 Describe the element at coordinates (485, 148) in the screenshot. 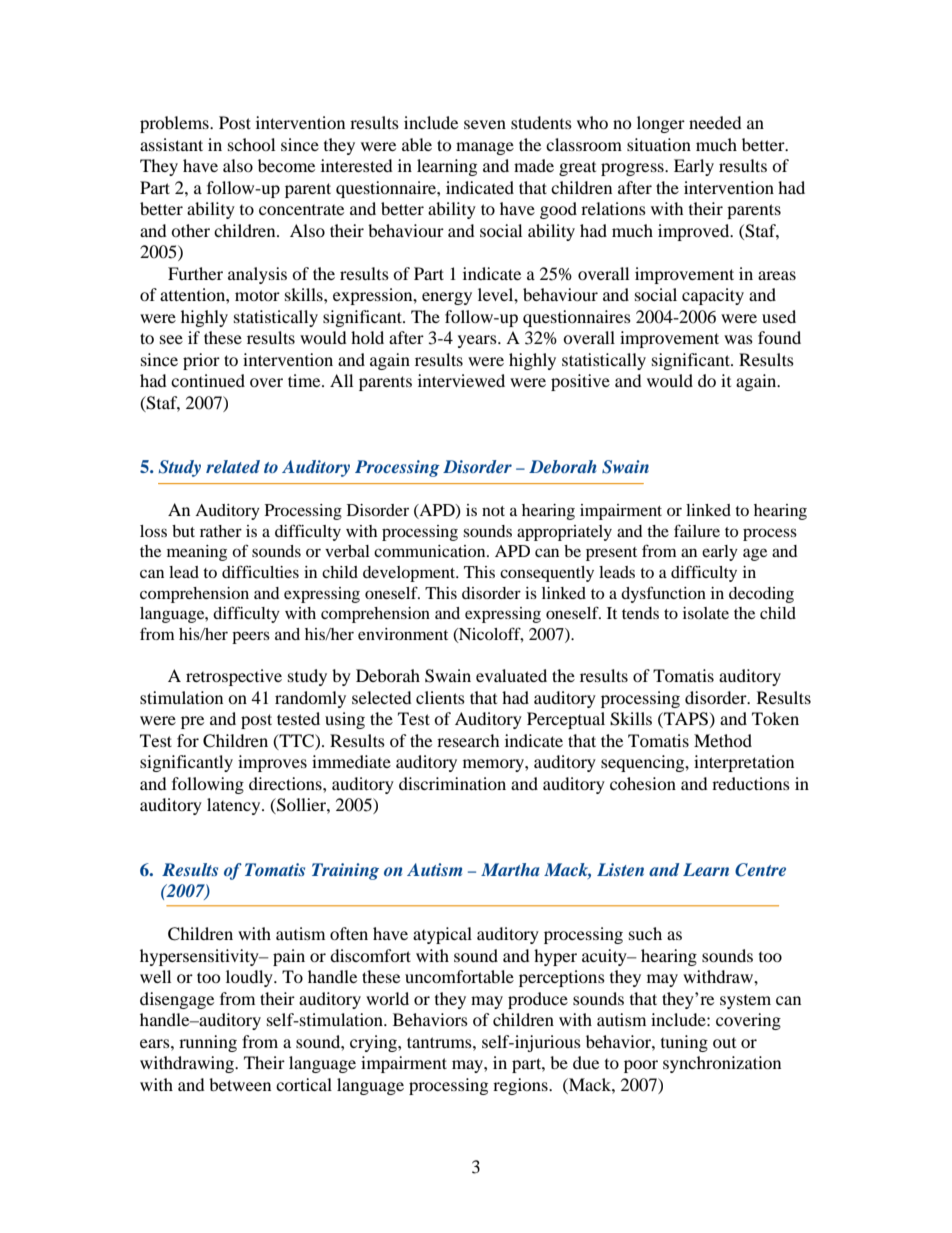

I see `manage` at that location.
